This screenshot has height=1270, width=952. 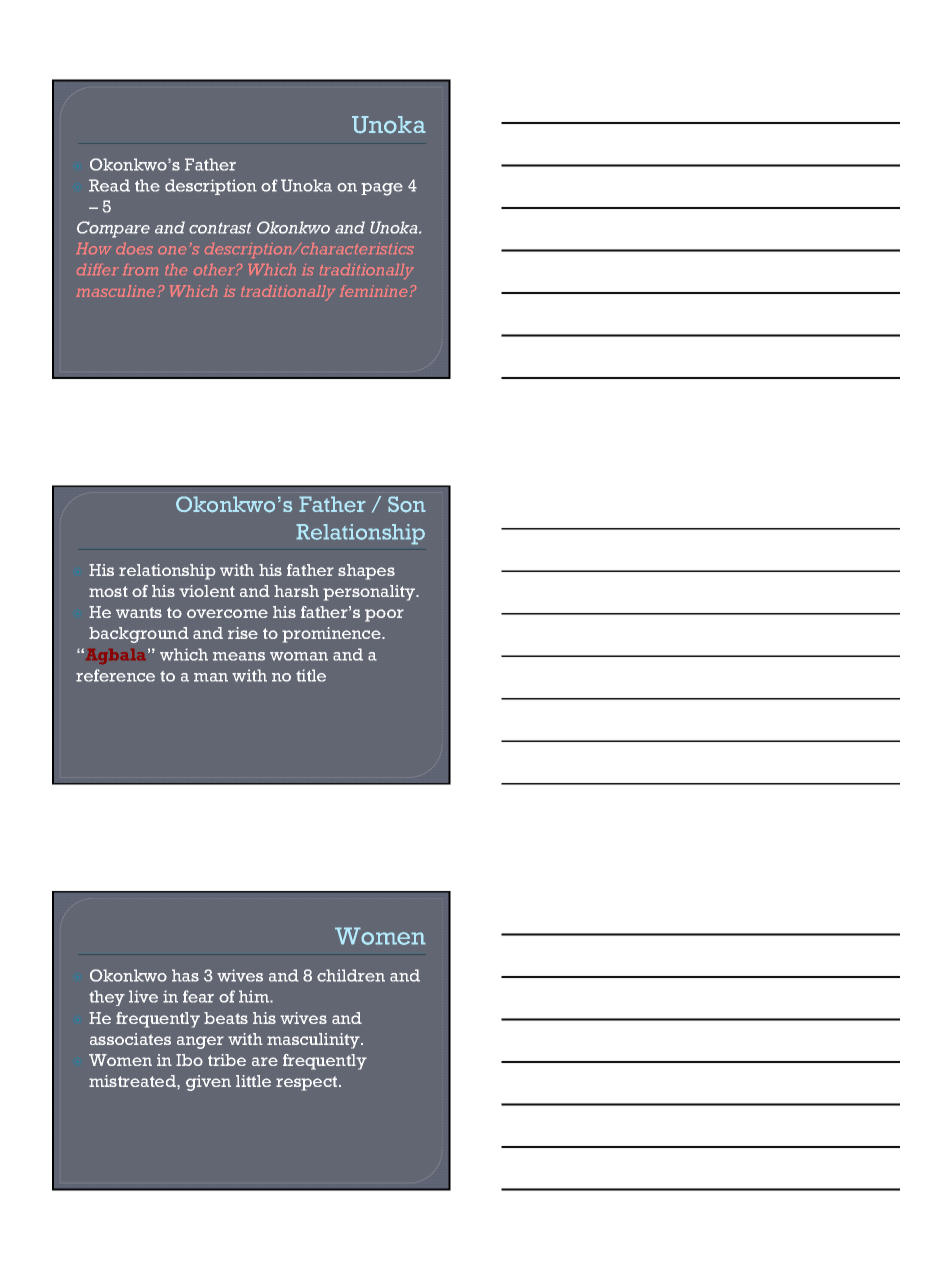 I want to click on tribe, so click(x=227, y=1060).
